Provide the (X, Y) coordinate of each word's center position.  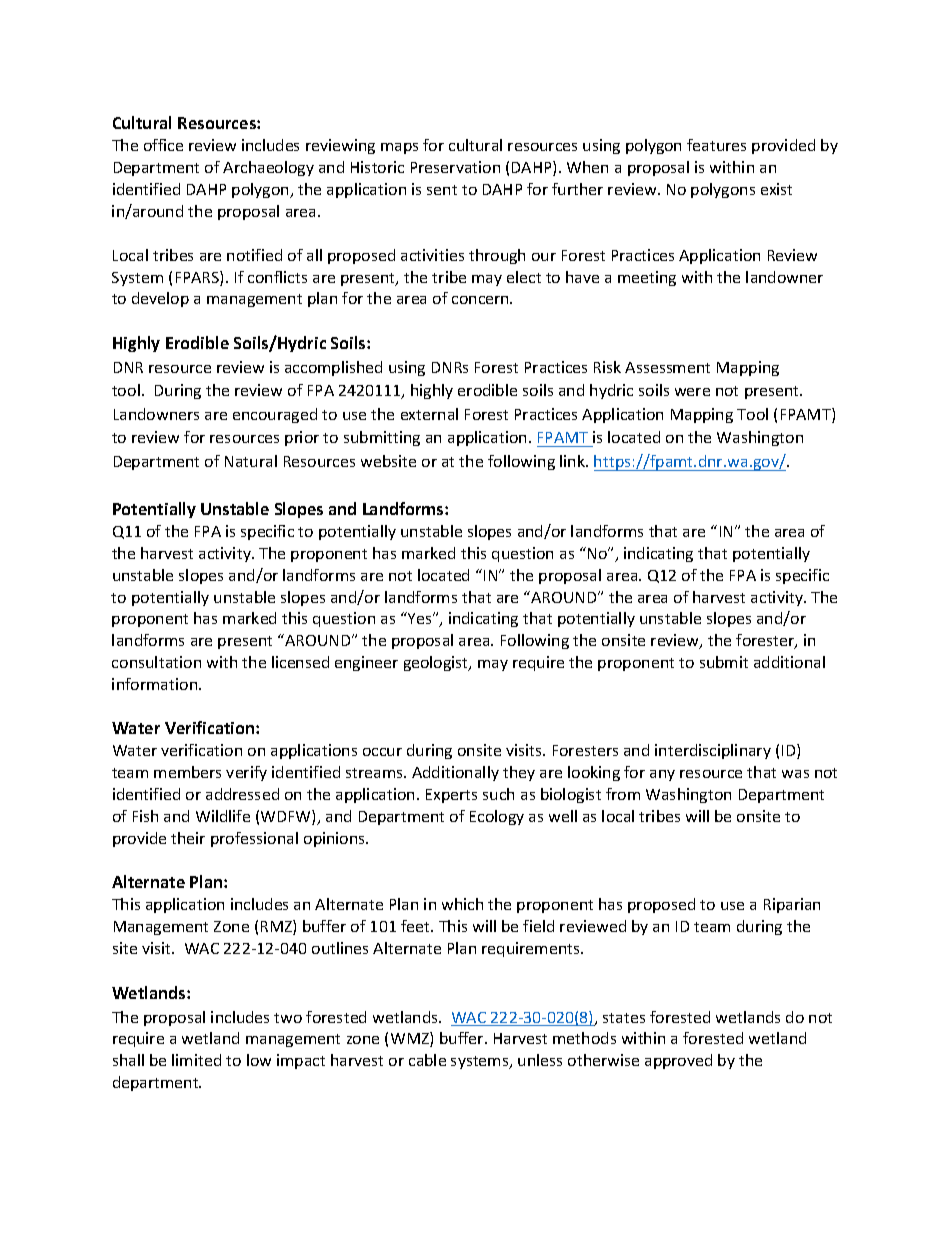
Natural (251, 461)
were (692, 392)
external (429, 414)
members (187, 772)
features (716, 145)
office (163, 145)
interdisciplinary (713, 751)
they (519, 773)
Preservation (455, 167)
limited (196, 1060)
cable (427, 1060)
